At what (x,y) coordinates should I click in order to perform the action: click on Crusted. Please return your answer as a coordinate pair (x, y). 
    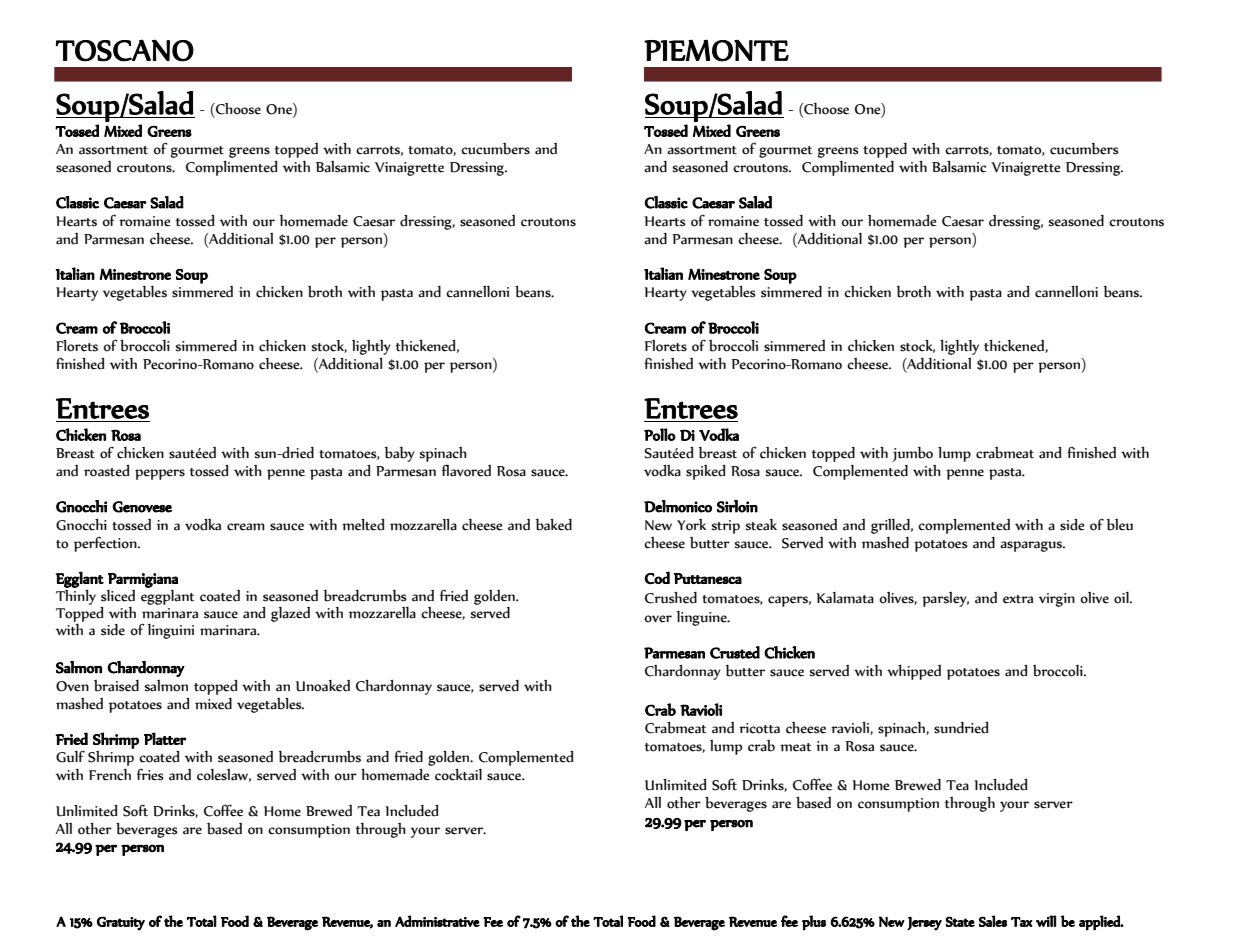
    Looking at the image, I should click on (735, 652).
